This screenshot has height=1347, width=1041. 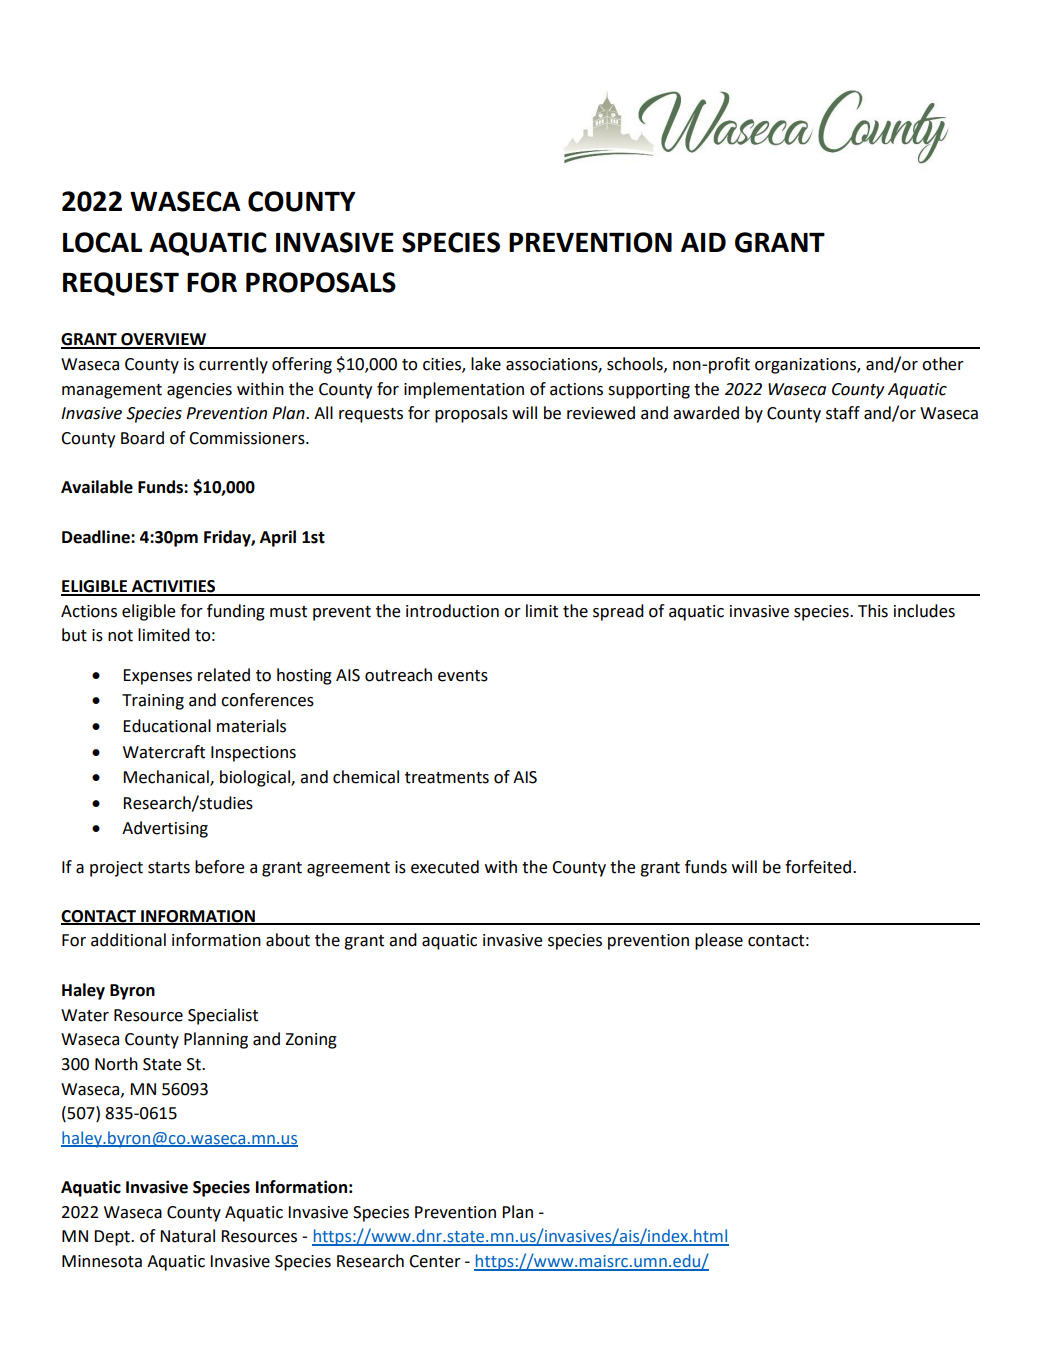 What do you see at coordinates (167, 726) in the screenshot?
I see `Educational` at bounding box center [167, 726].
